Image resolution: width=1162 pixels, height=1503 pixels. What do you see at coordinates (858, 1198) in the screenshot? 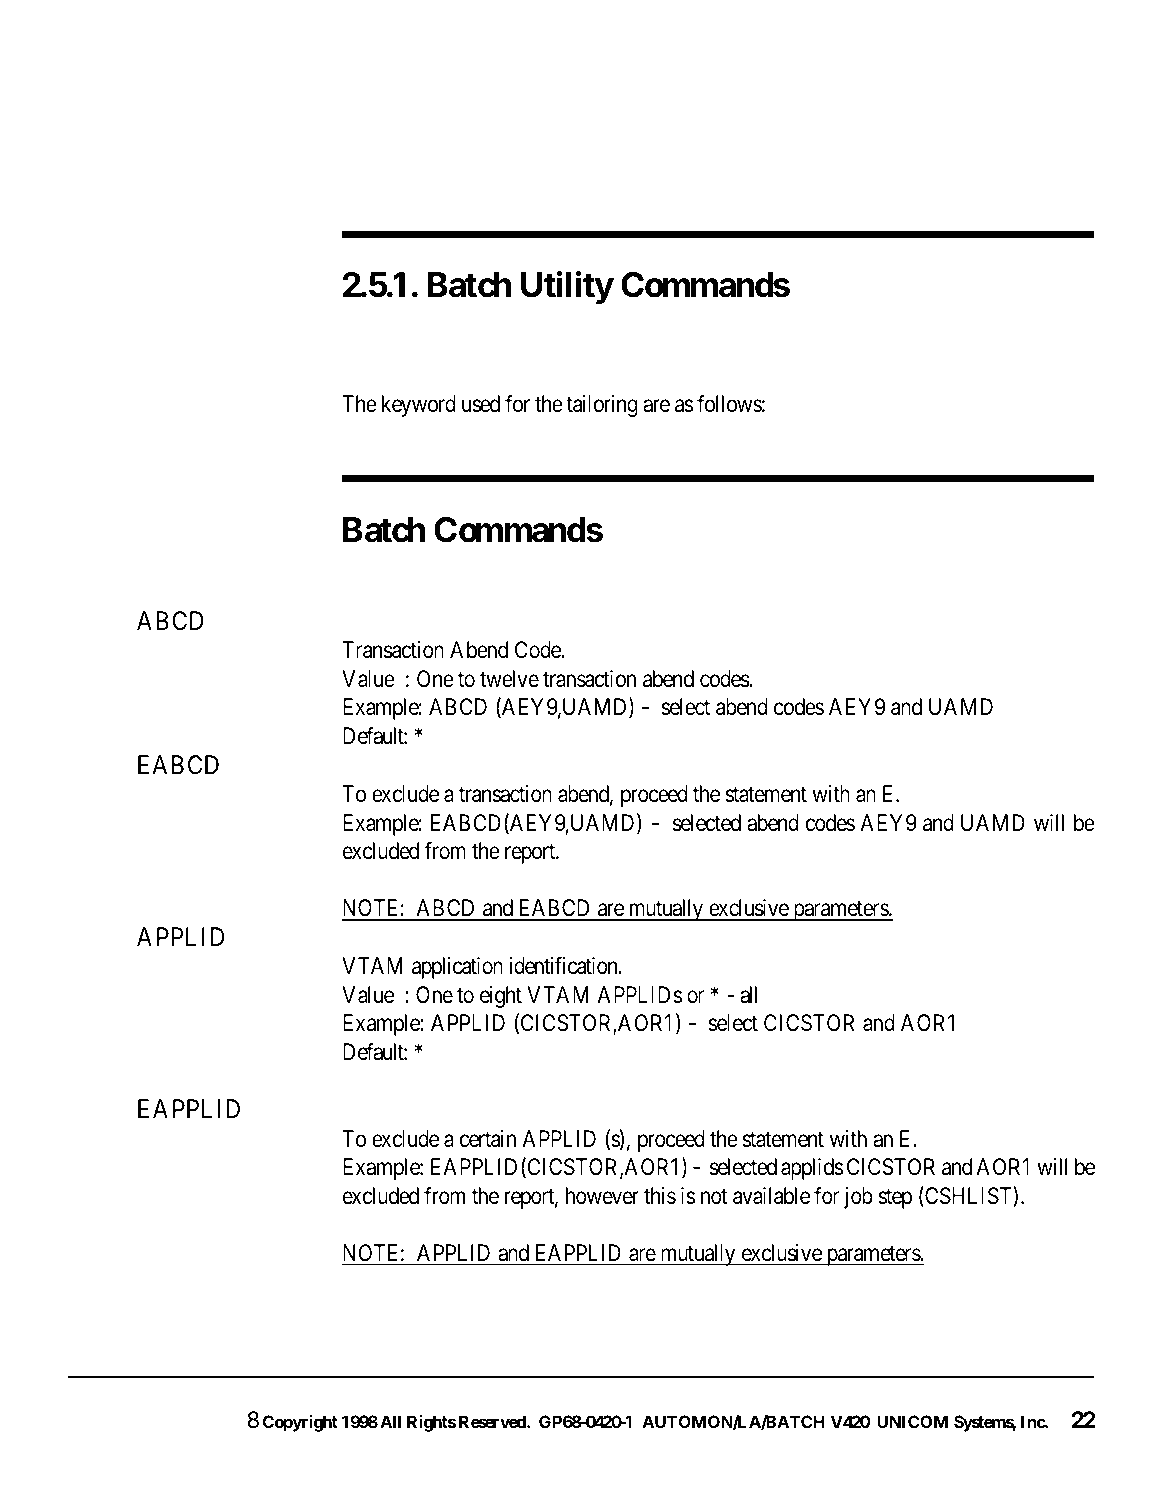
I see `job` at bounding box center [858, 1198].
